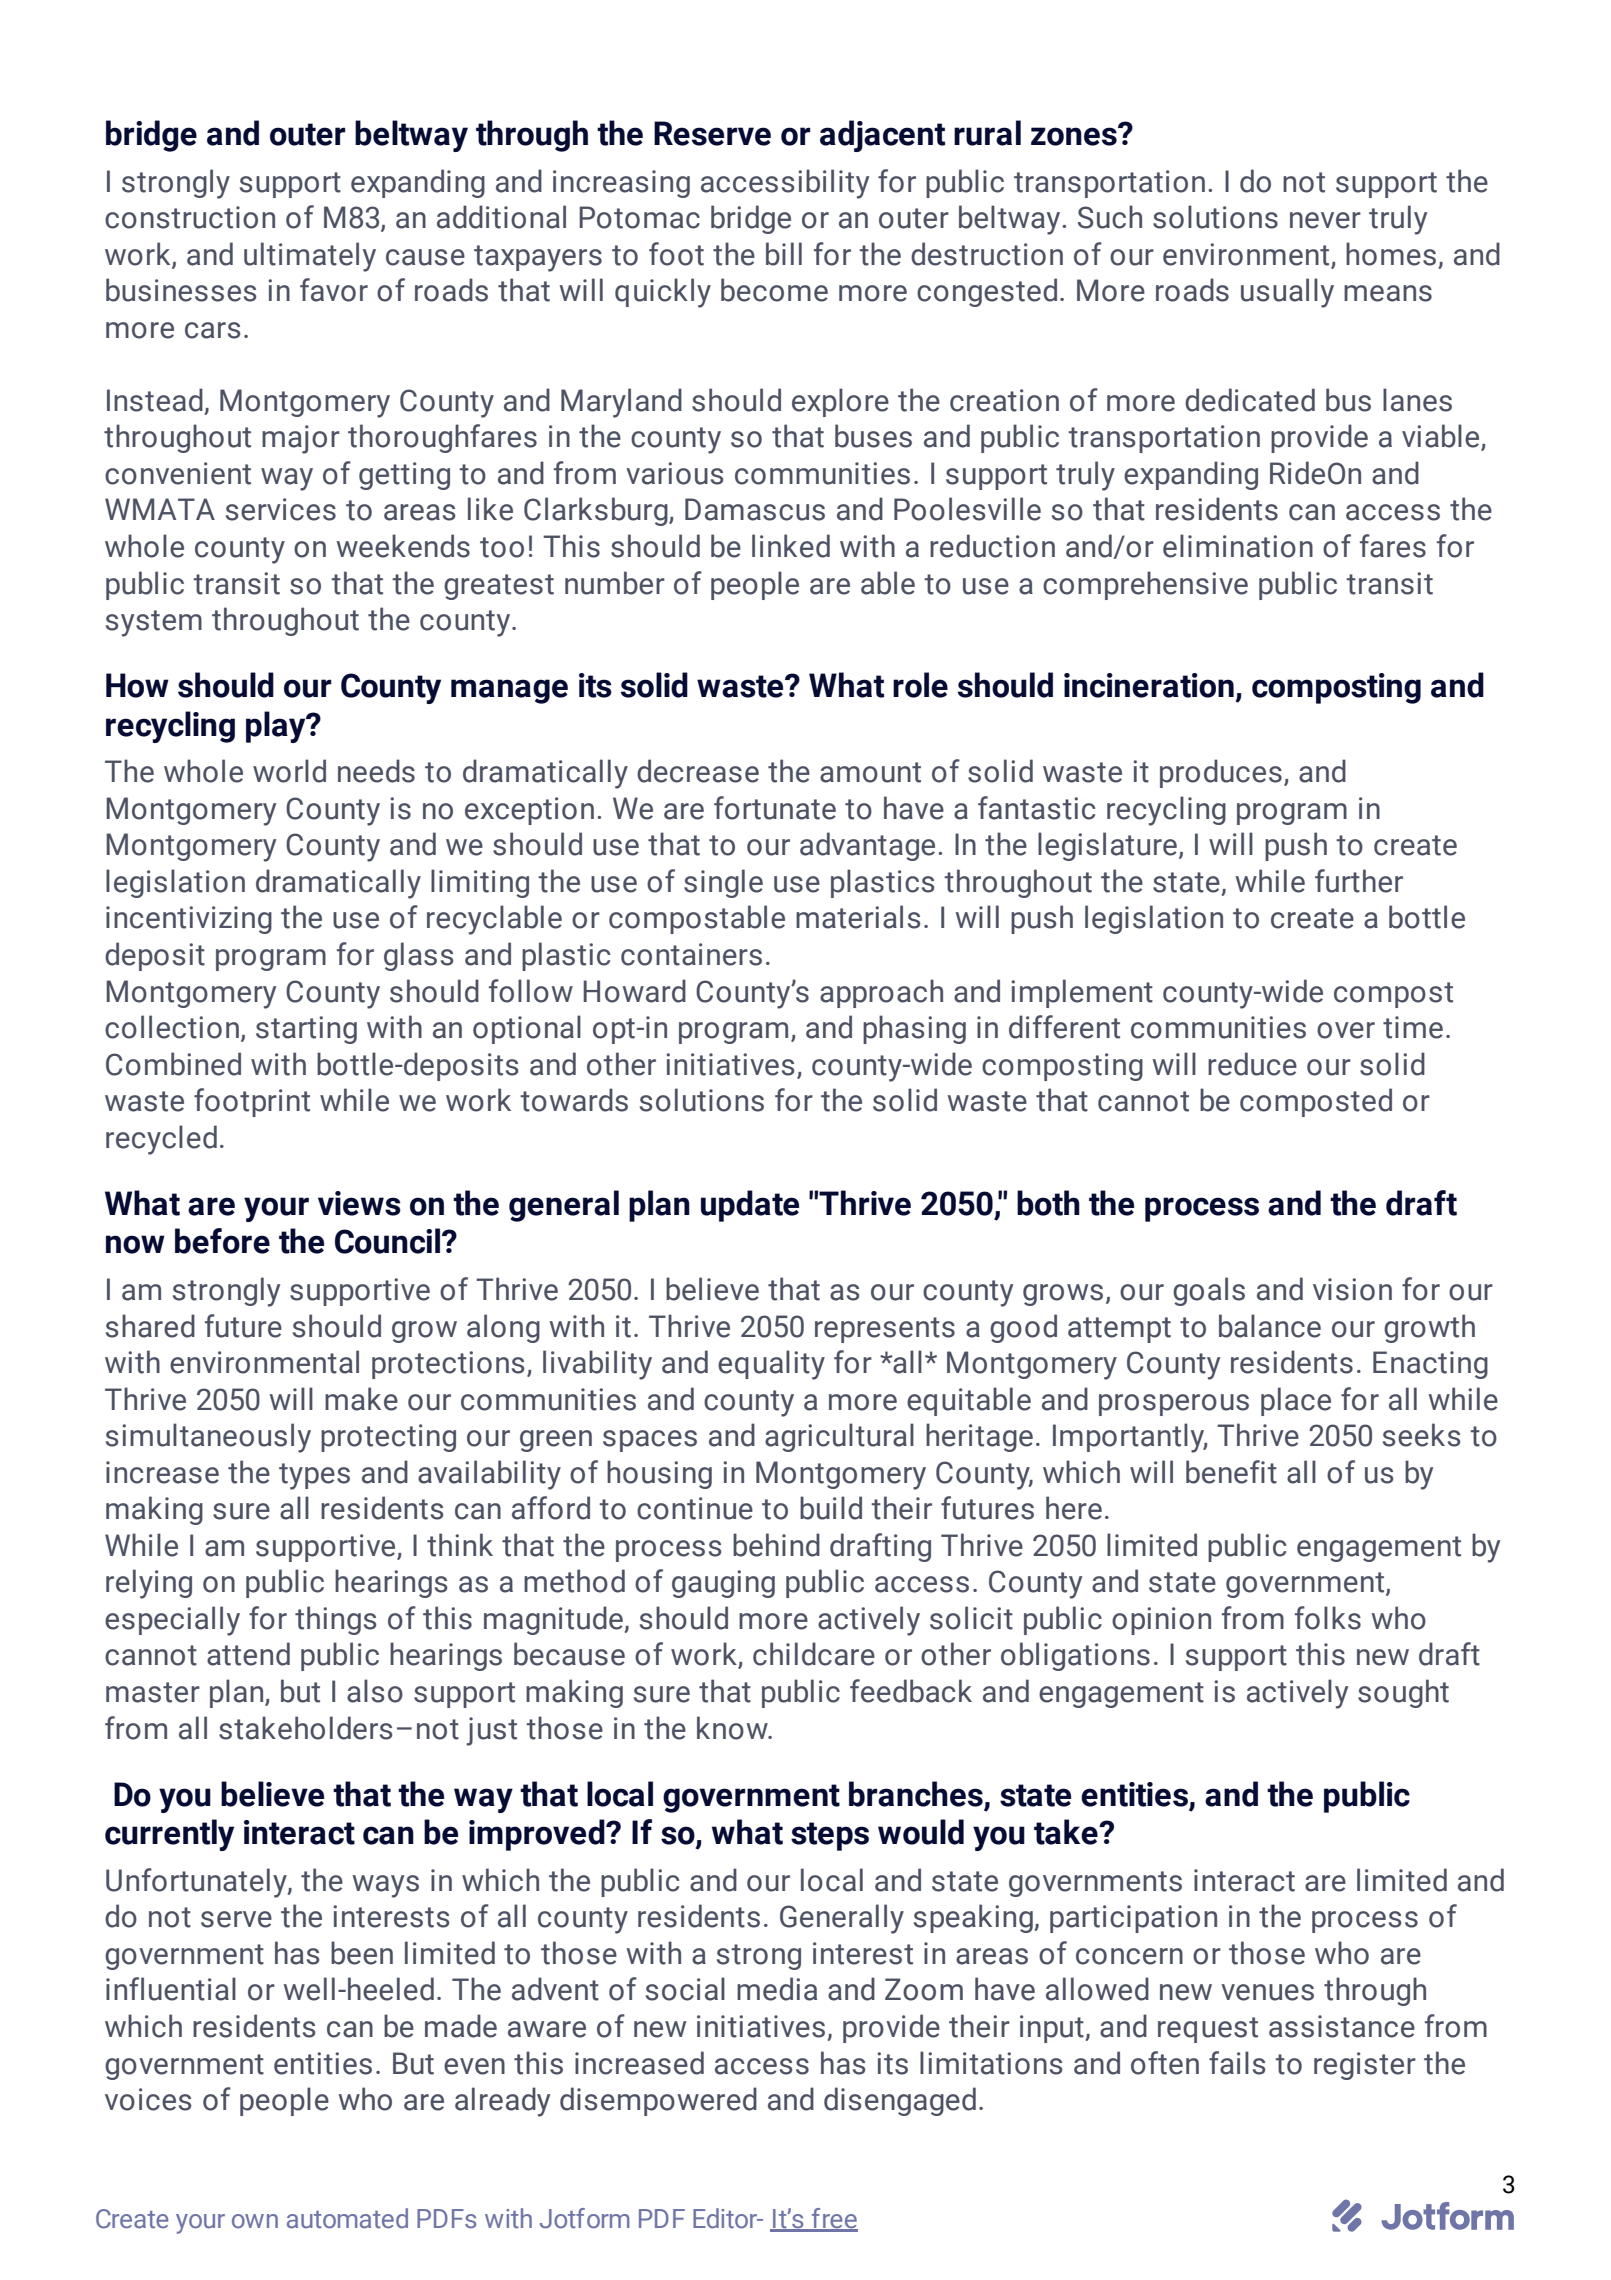 The height and width of the screenshot is (2280, 1611). Describe the element at coordinates (834, 2219) in the screenshot. I see `free` at that location.
